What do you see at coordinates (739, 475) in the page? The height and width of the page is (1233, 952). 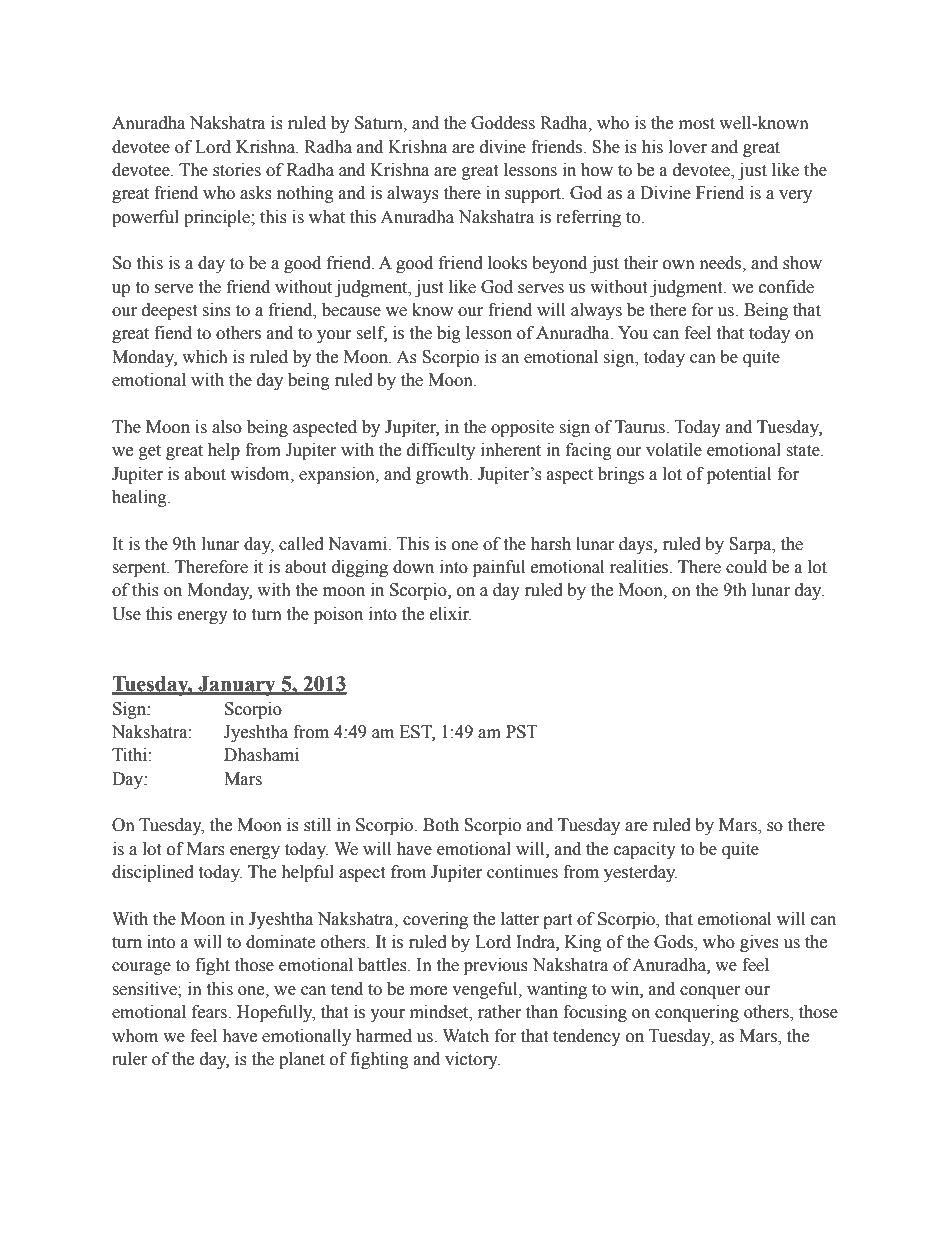 I see `potential` at bounding box center [739, 475].
